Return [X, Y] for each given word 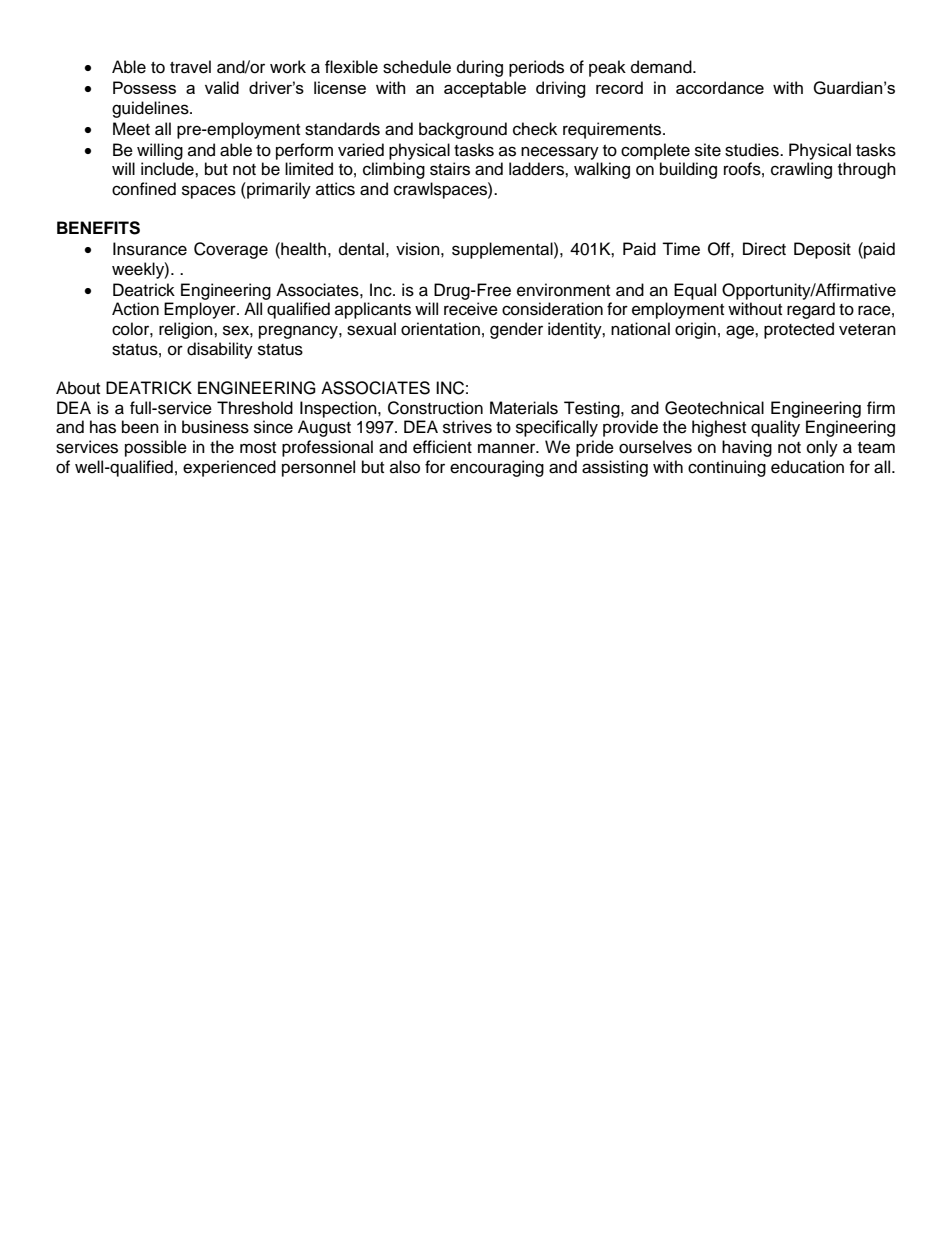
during [480, 68]
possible [156, 448]
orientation [440, 329]
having [747, 448]
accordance [720, 87]
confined [144, 189]
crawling [801, 170]
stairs [450, 169]
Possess [144, 87]
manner [508, 448]
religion [187, 330]
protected [799, 330]
